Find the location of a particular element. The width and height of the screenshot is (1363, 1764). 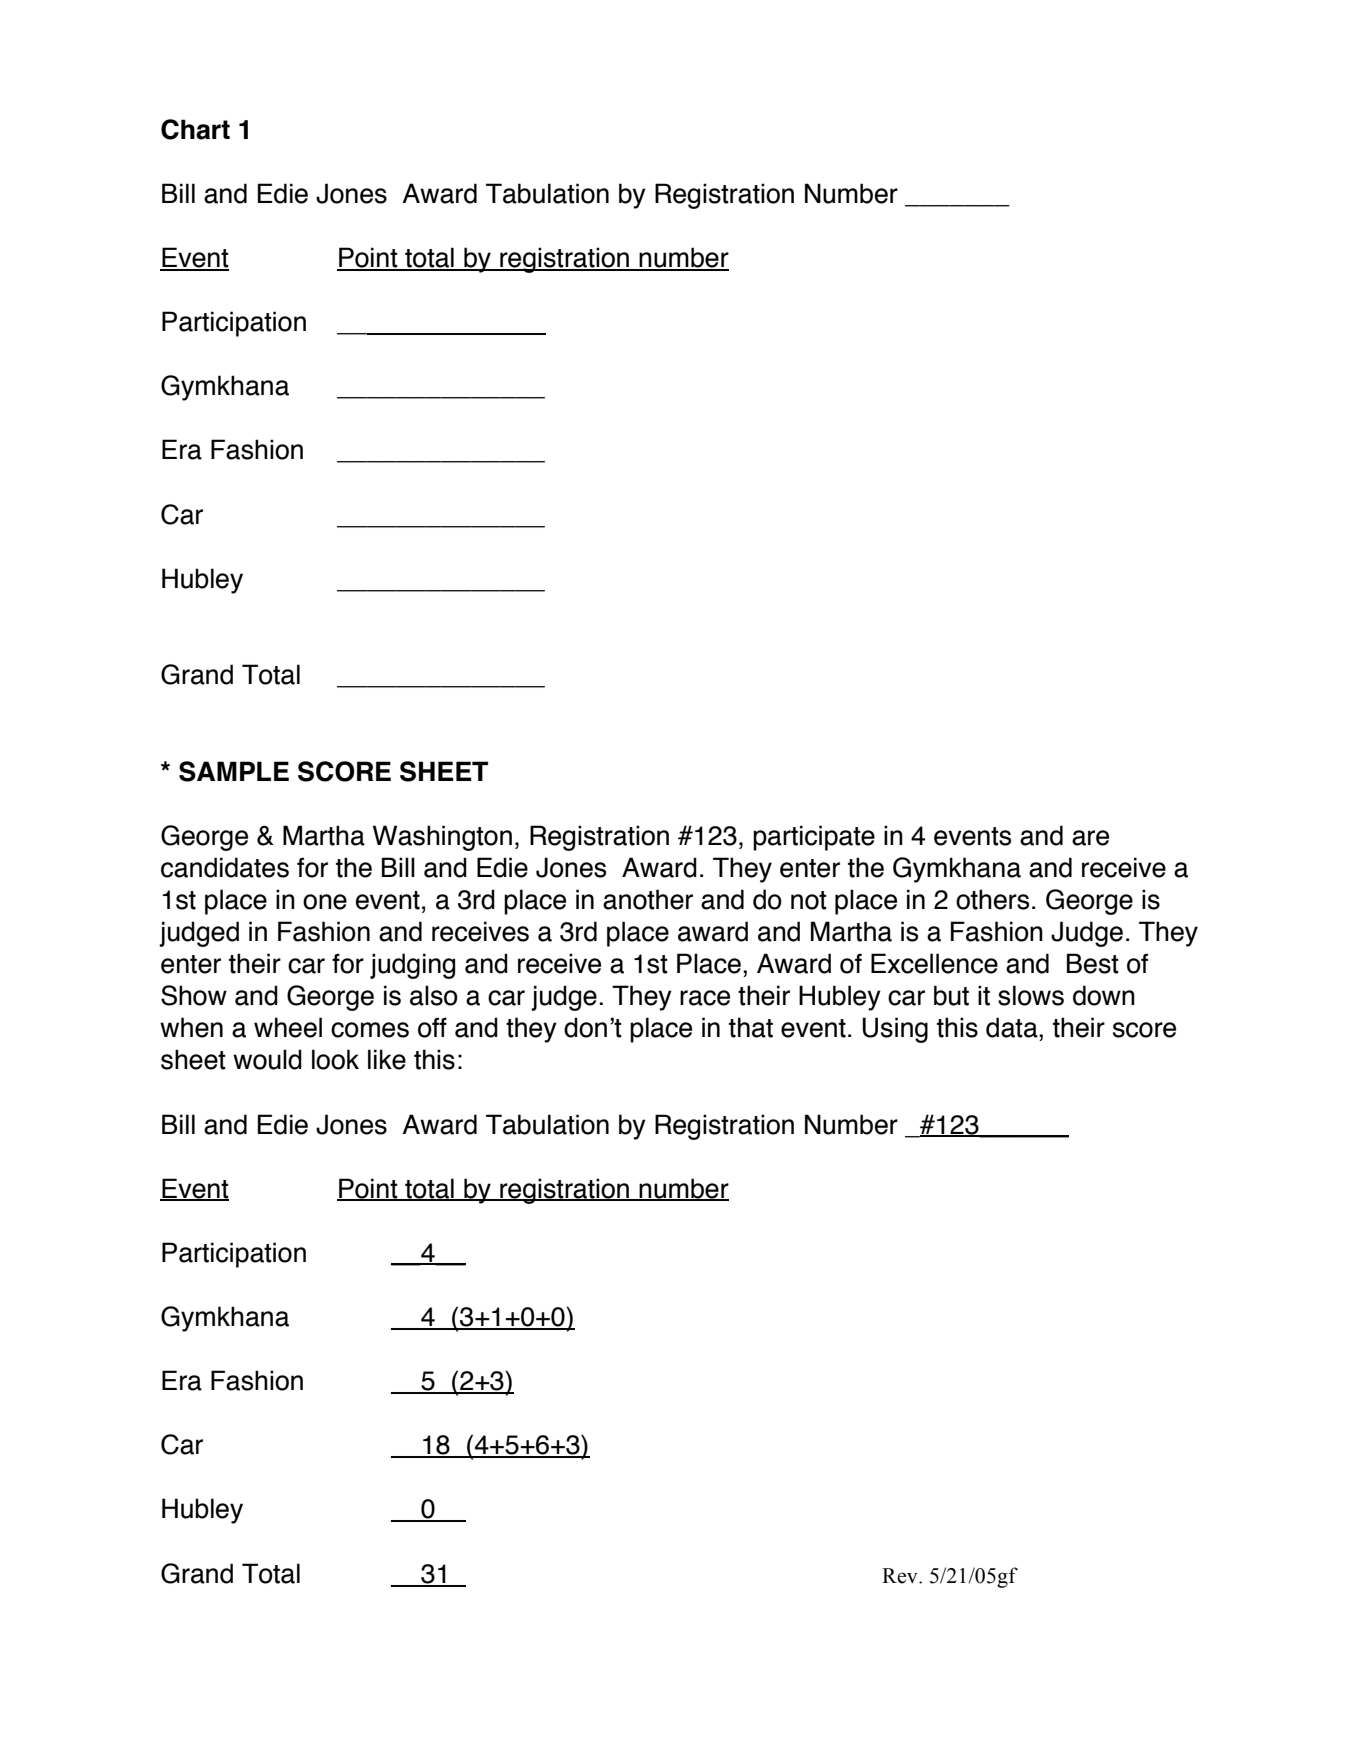

would is located at coordinates (267, 1059).
